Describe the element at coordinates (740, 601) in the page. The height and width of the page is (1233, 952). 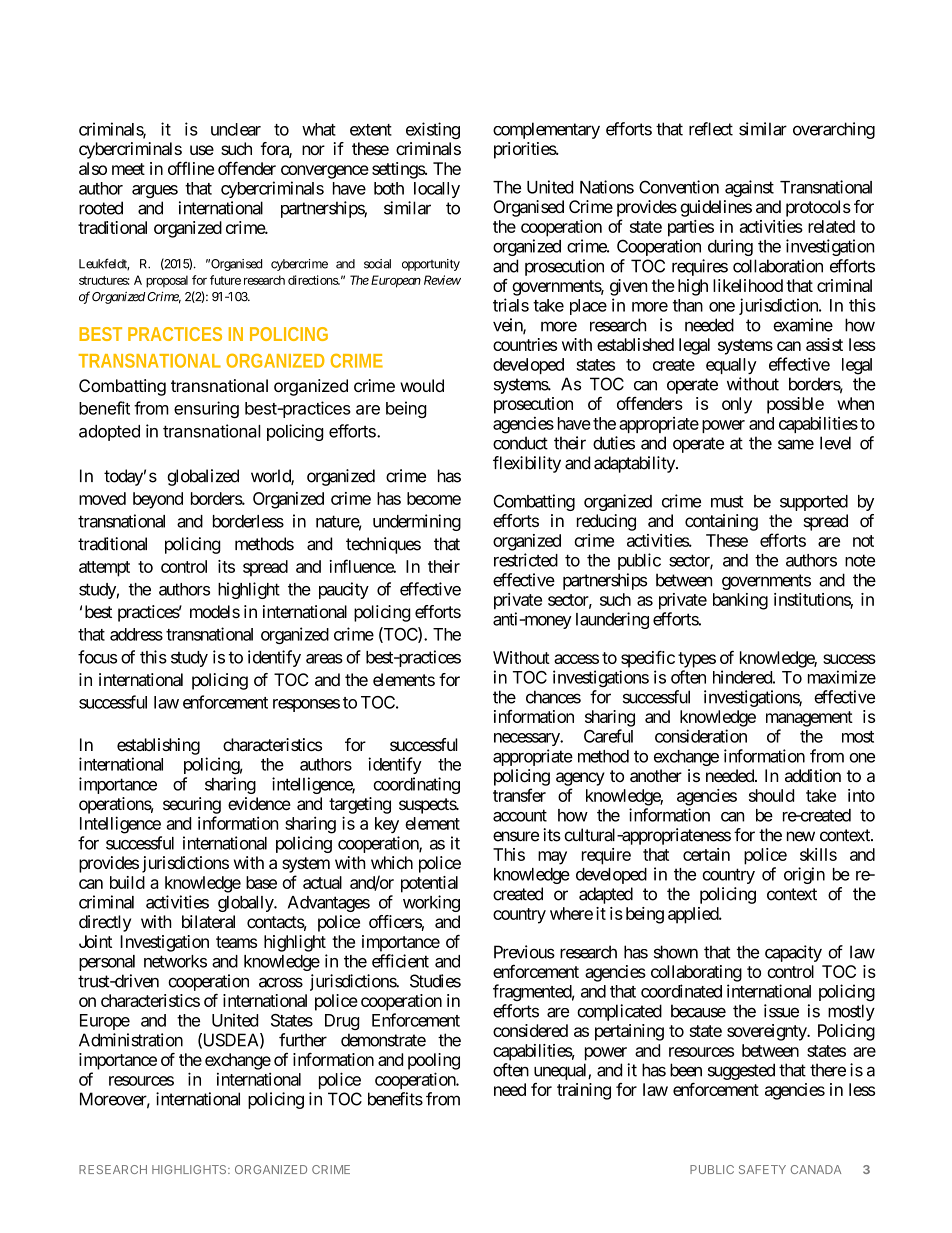
I see `banking` at that location.
